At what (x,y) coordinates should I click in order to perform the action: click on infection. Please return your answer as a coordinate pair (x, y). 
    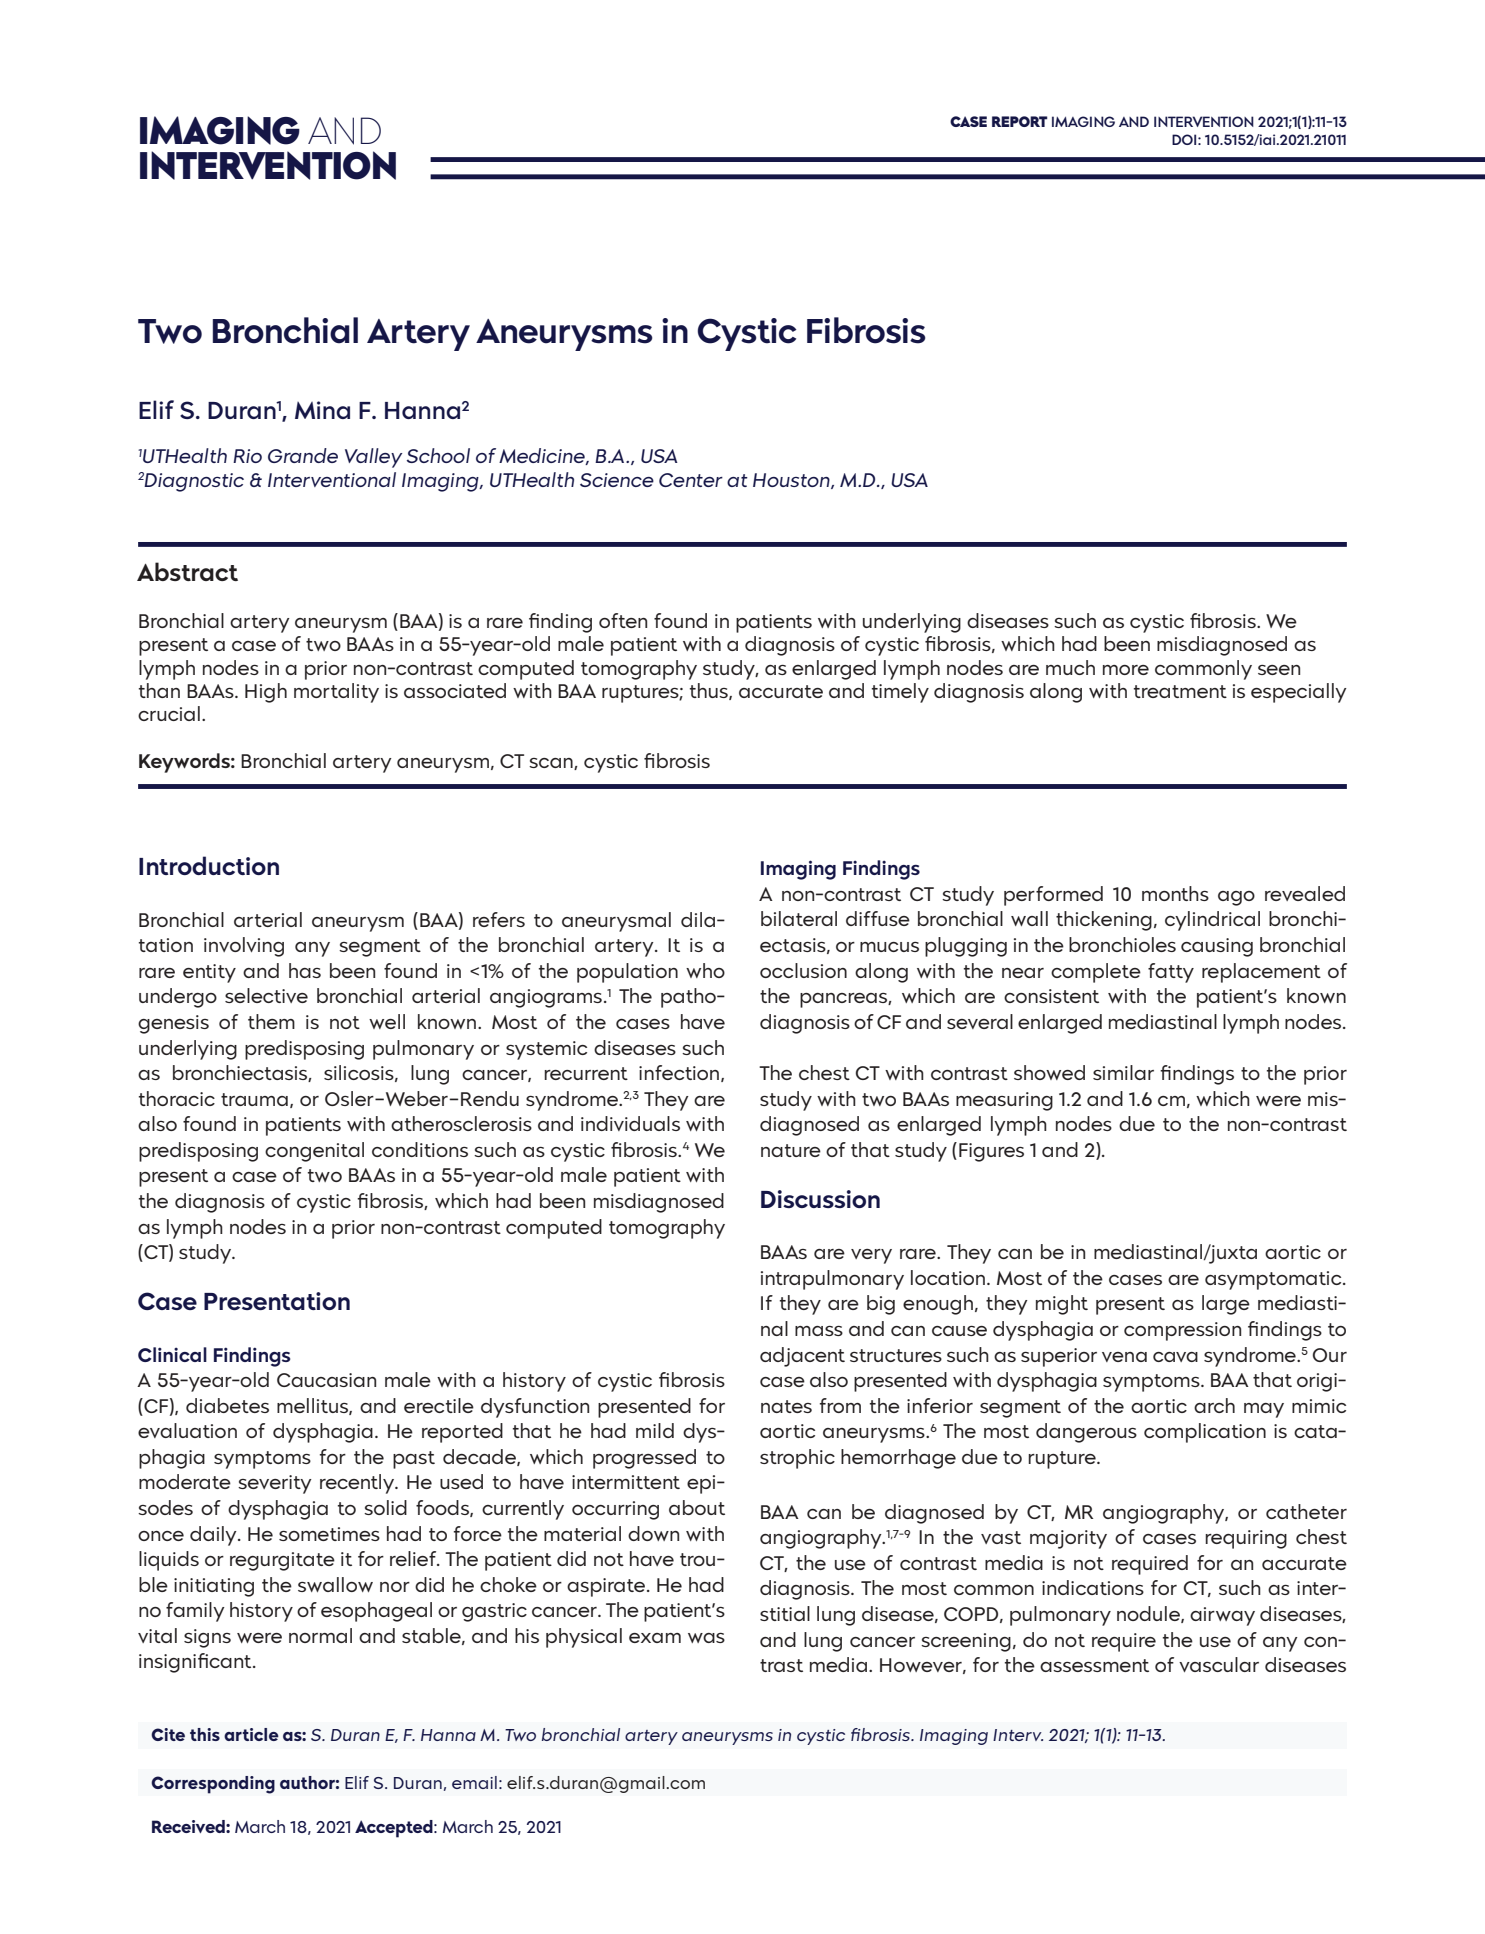
    Looking at the image, I should click on (680, 1073).
